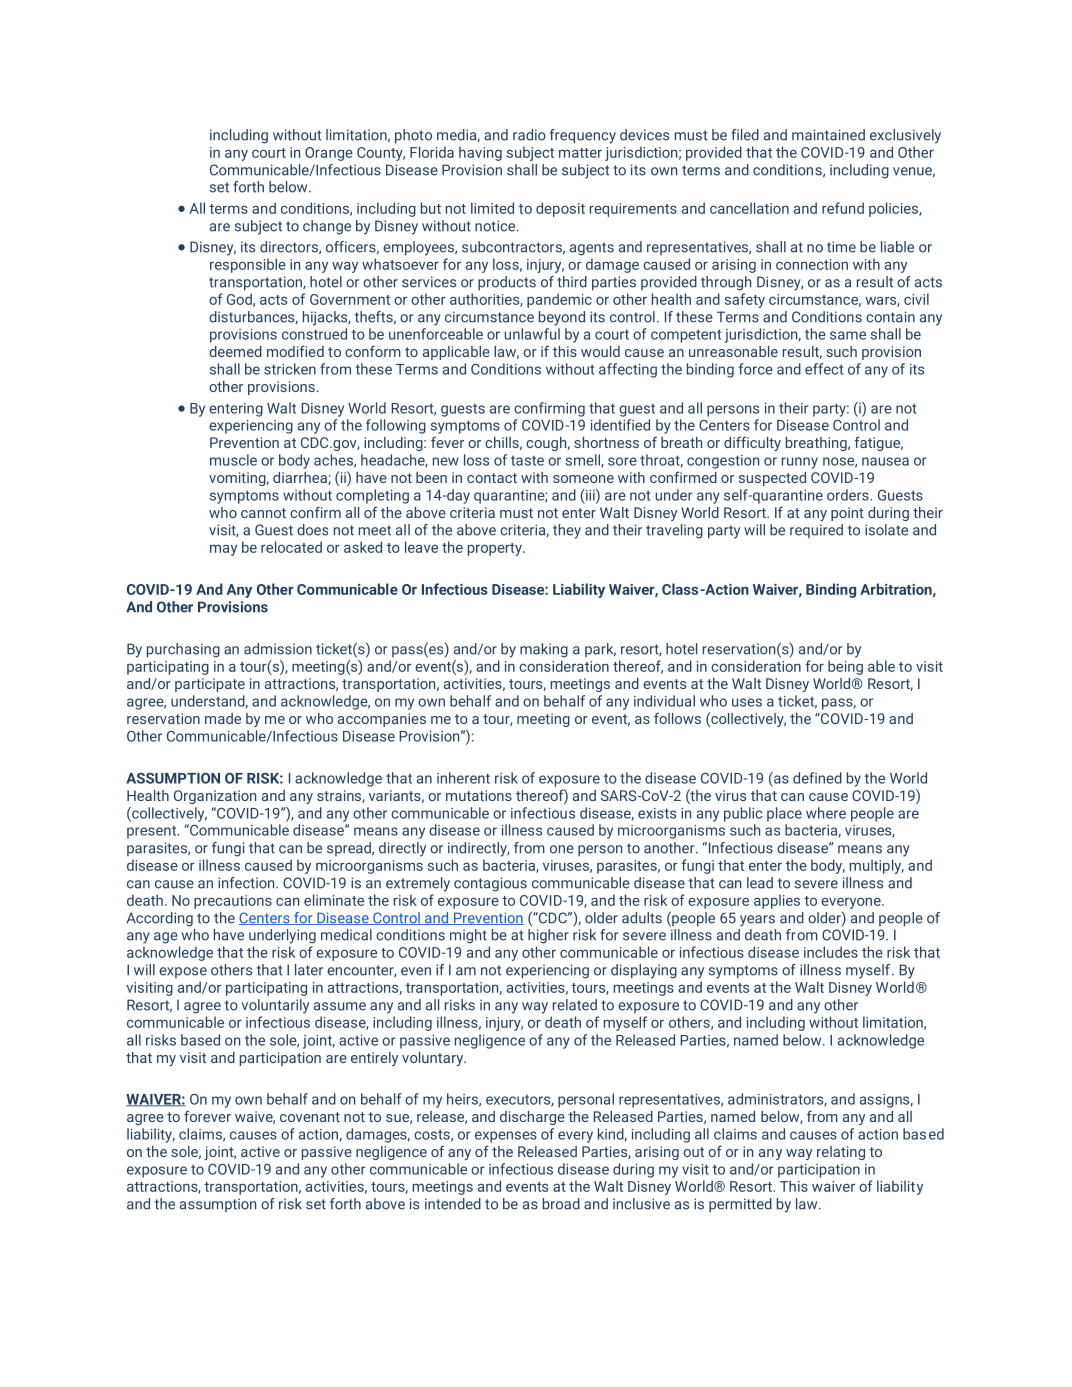  What do you see at coordinates (207, 1116) in the page?
I see `forever` at bounding box center [207, 1116].
